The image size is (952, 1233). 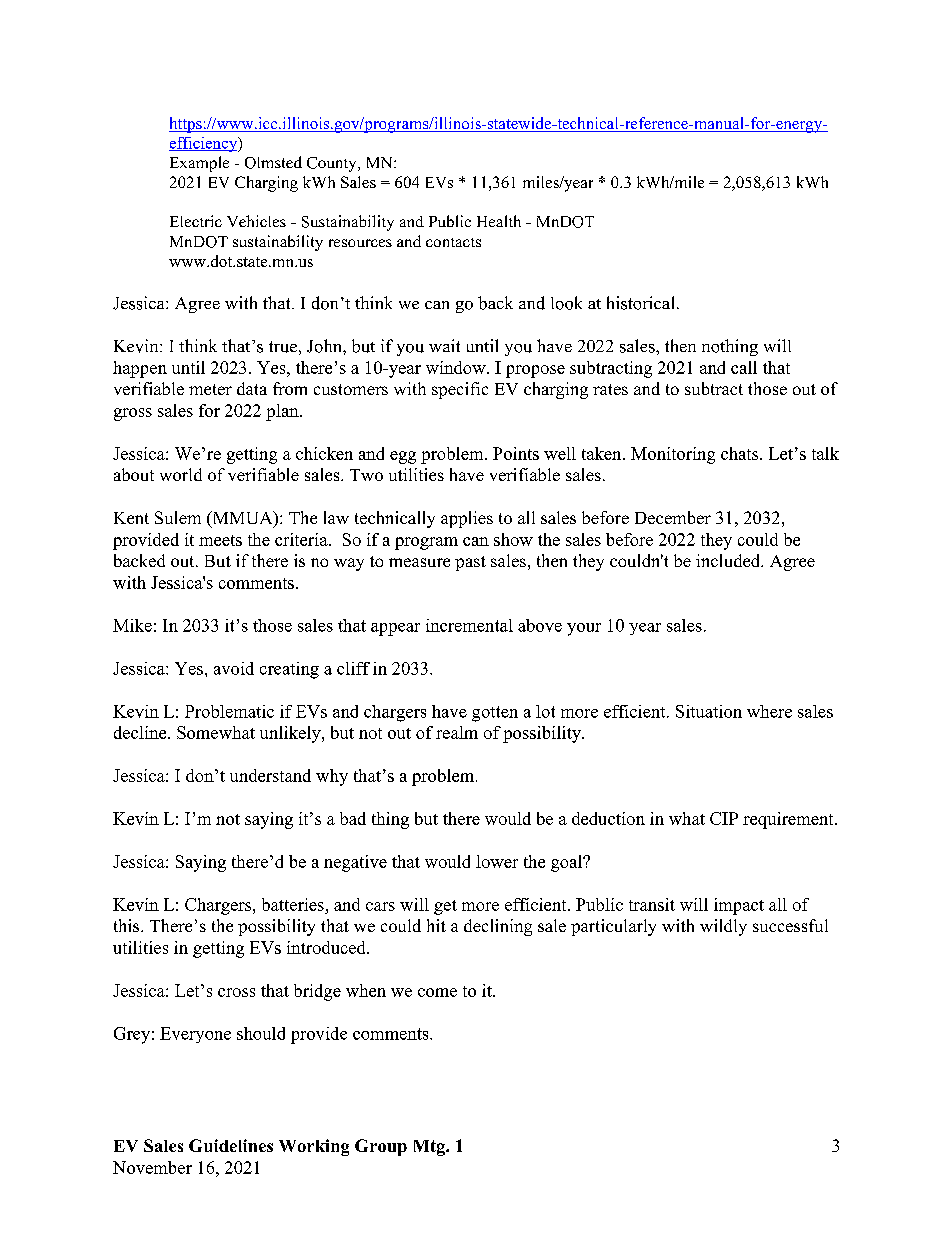 What do you see at coordinates (430, 1148) in the document?
I see `Mtg` at bounding box center [430, 1148].
